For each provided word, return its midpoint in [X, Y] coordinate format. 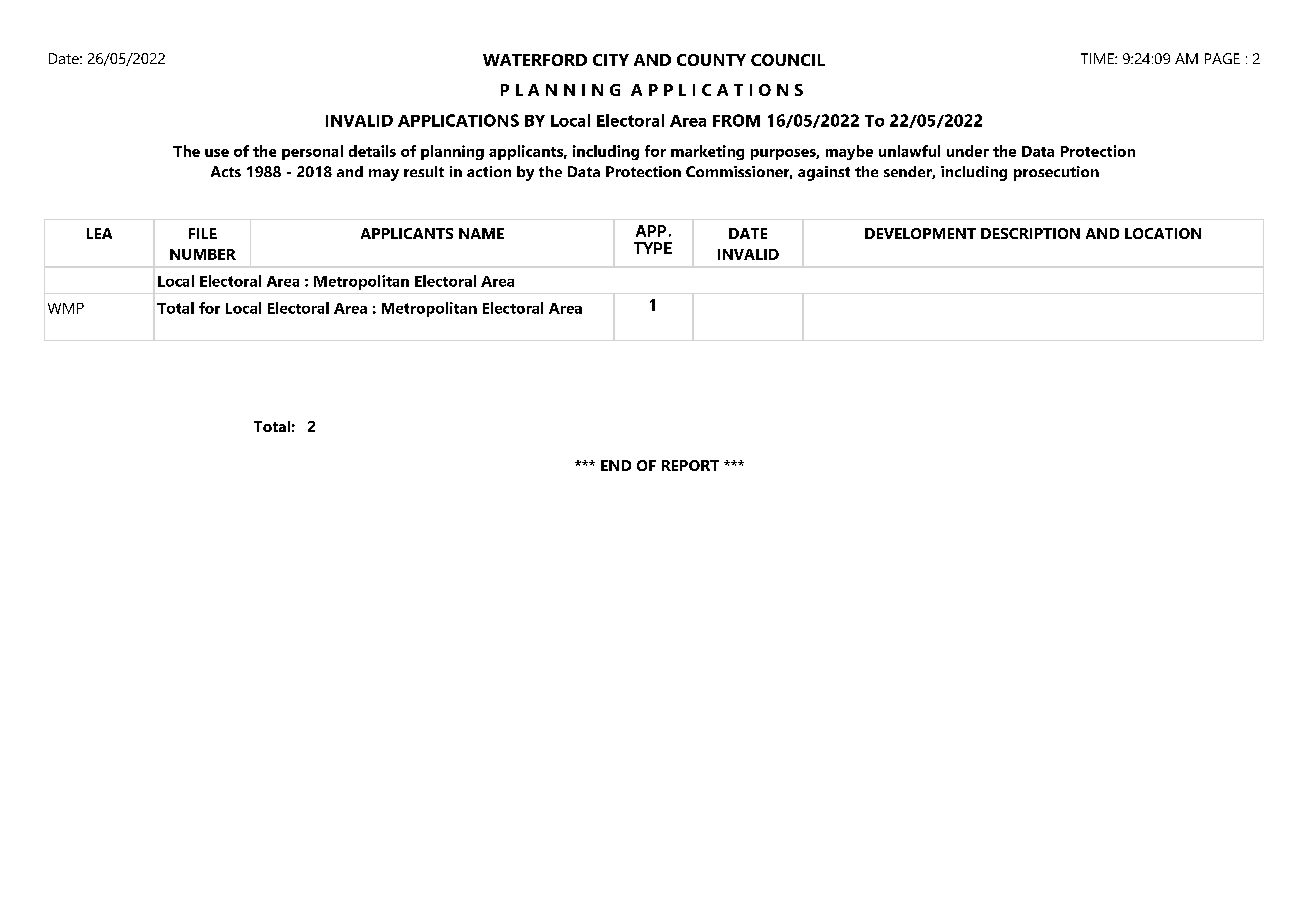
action [489, 171]
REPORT [690, 465]
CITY [611, 60]
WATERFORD [535, 60]
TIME [1098, 58]
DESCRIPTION [1030, 233]
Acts [226, 171]
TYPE [653, 248]
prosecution [1056, 173]
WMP [66, 308]
